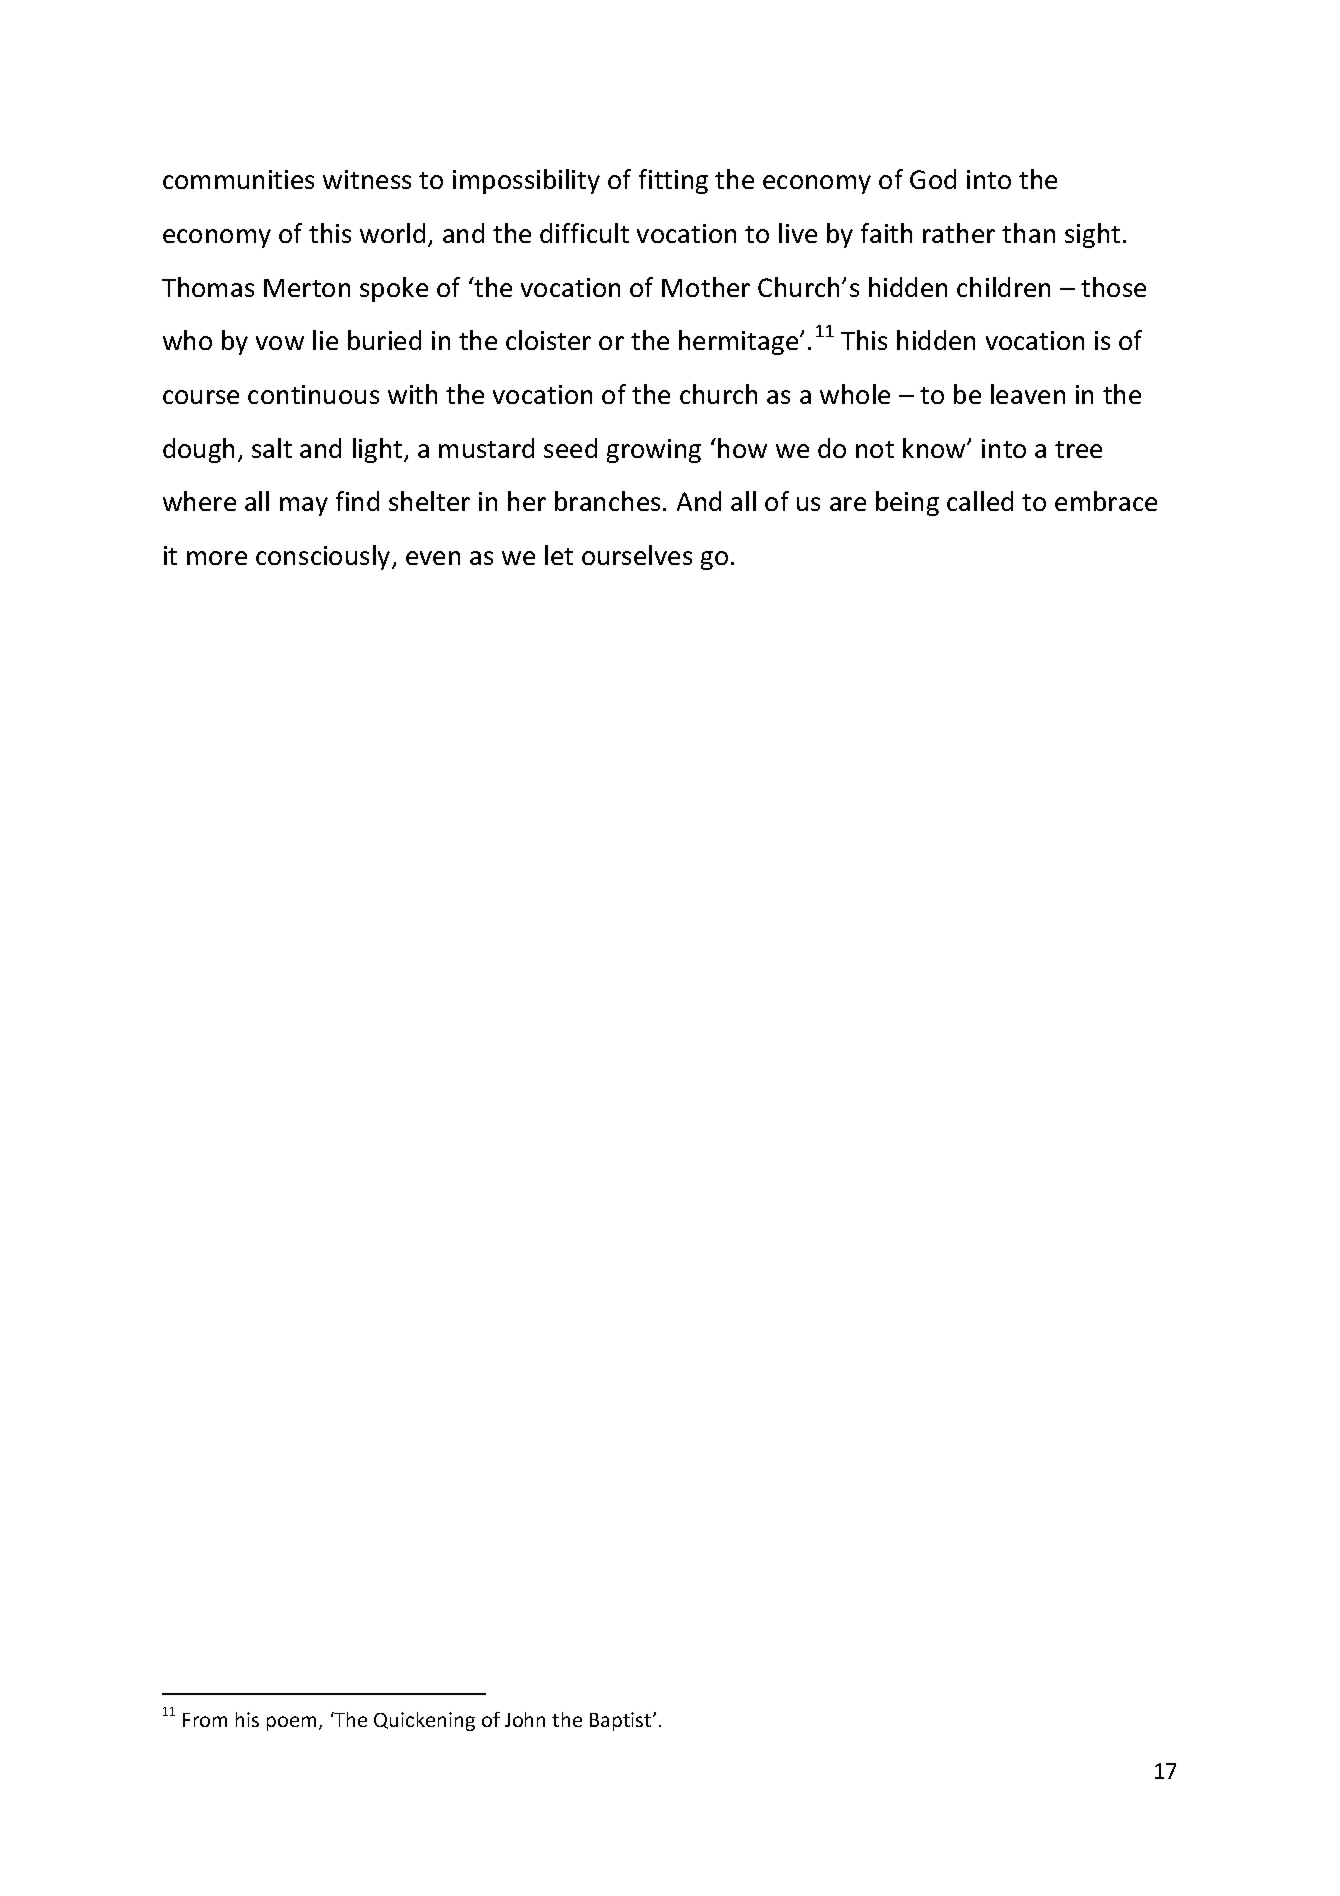 Image resolution: width=1340 pixels, height=1896 pixels. Describe the element at coordinates (622, 1721) in the screenshot. I see `Baptist` at that location.
